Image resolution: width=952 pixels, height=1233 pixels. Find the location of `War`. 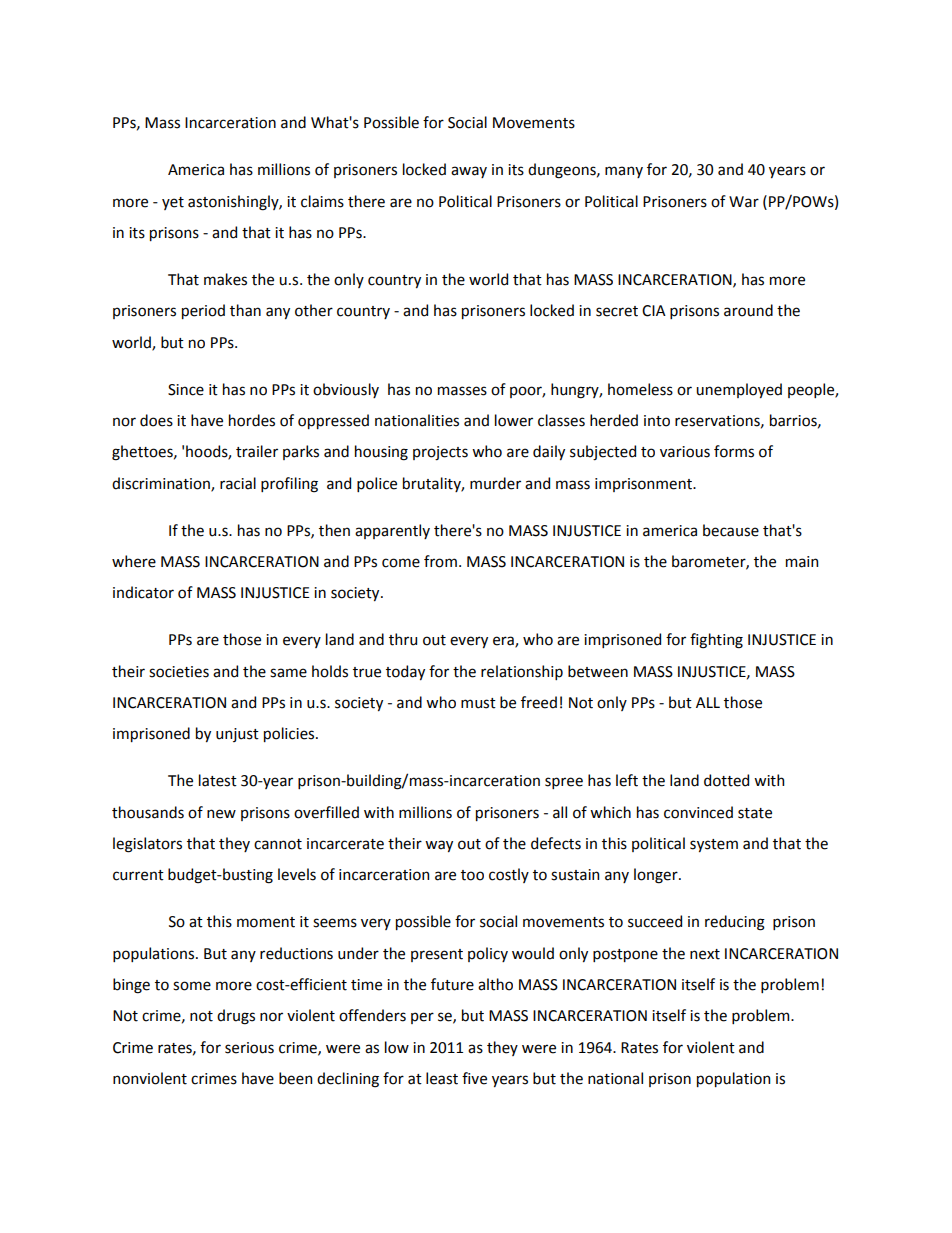

War is located at coordinates (744, 202).
